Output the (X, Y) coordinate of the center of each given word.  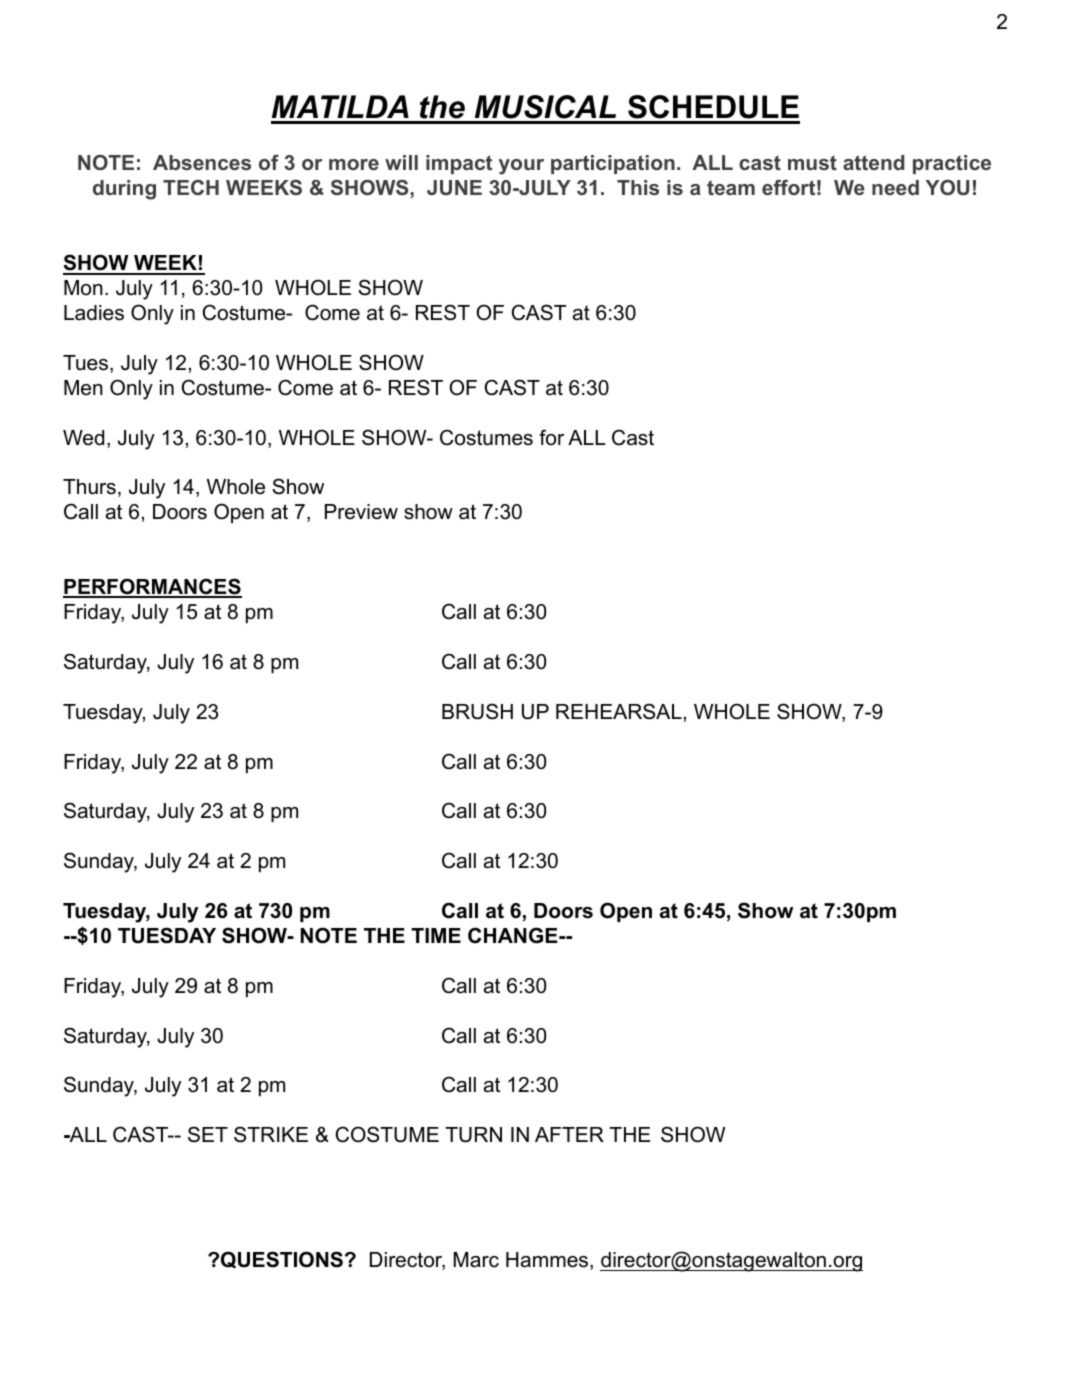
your (521, 167)
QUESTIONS (282, 1260)
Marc (476, 1260)
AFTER (569, 1134)
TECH (191, 187)
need (895, 187)
